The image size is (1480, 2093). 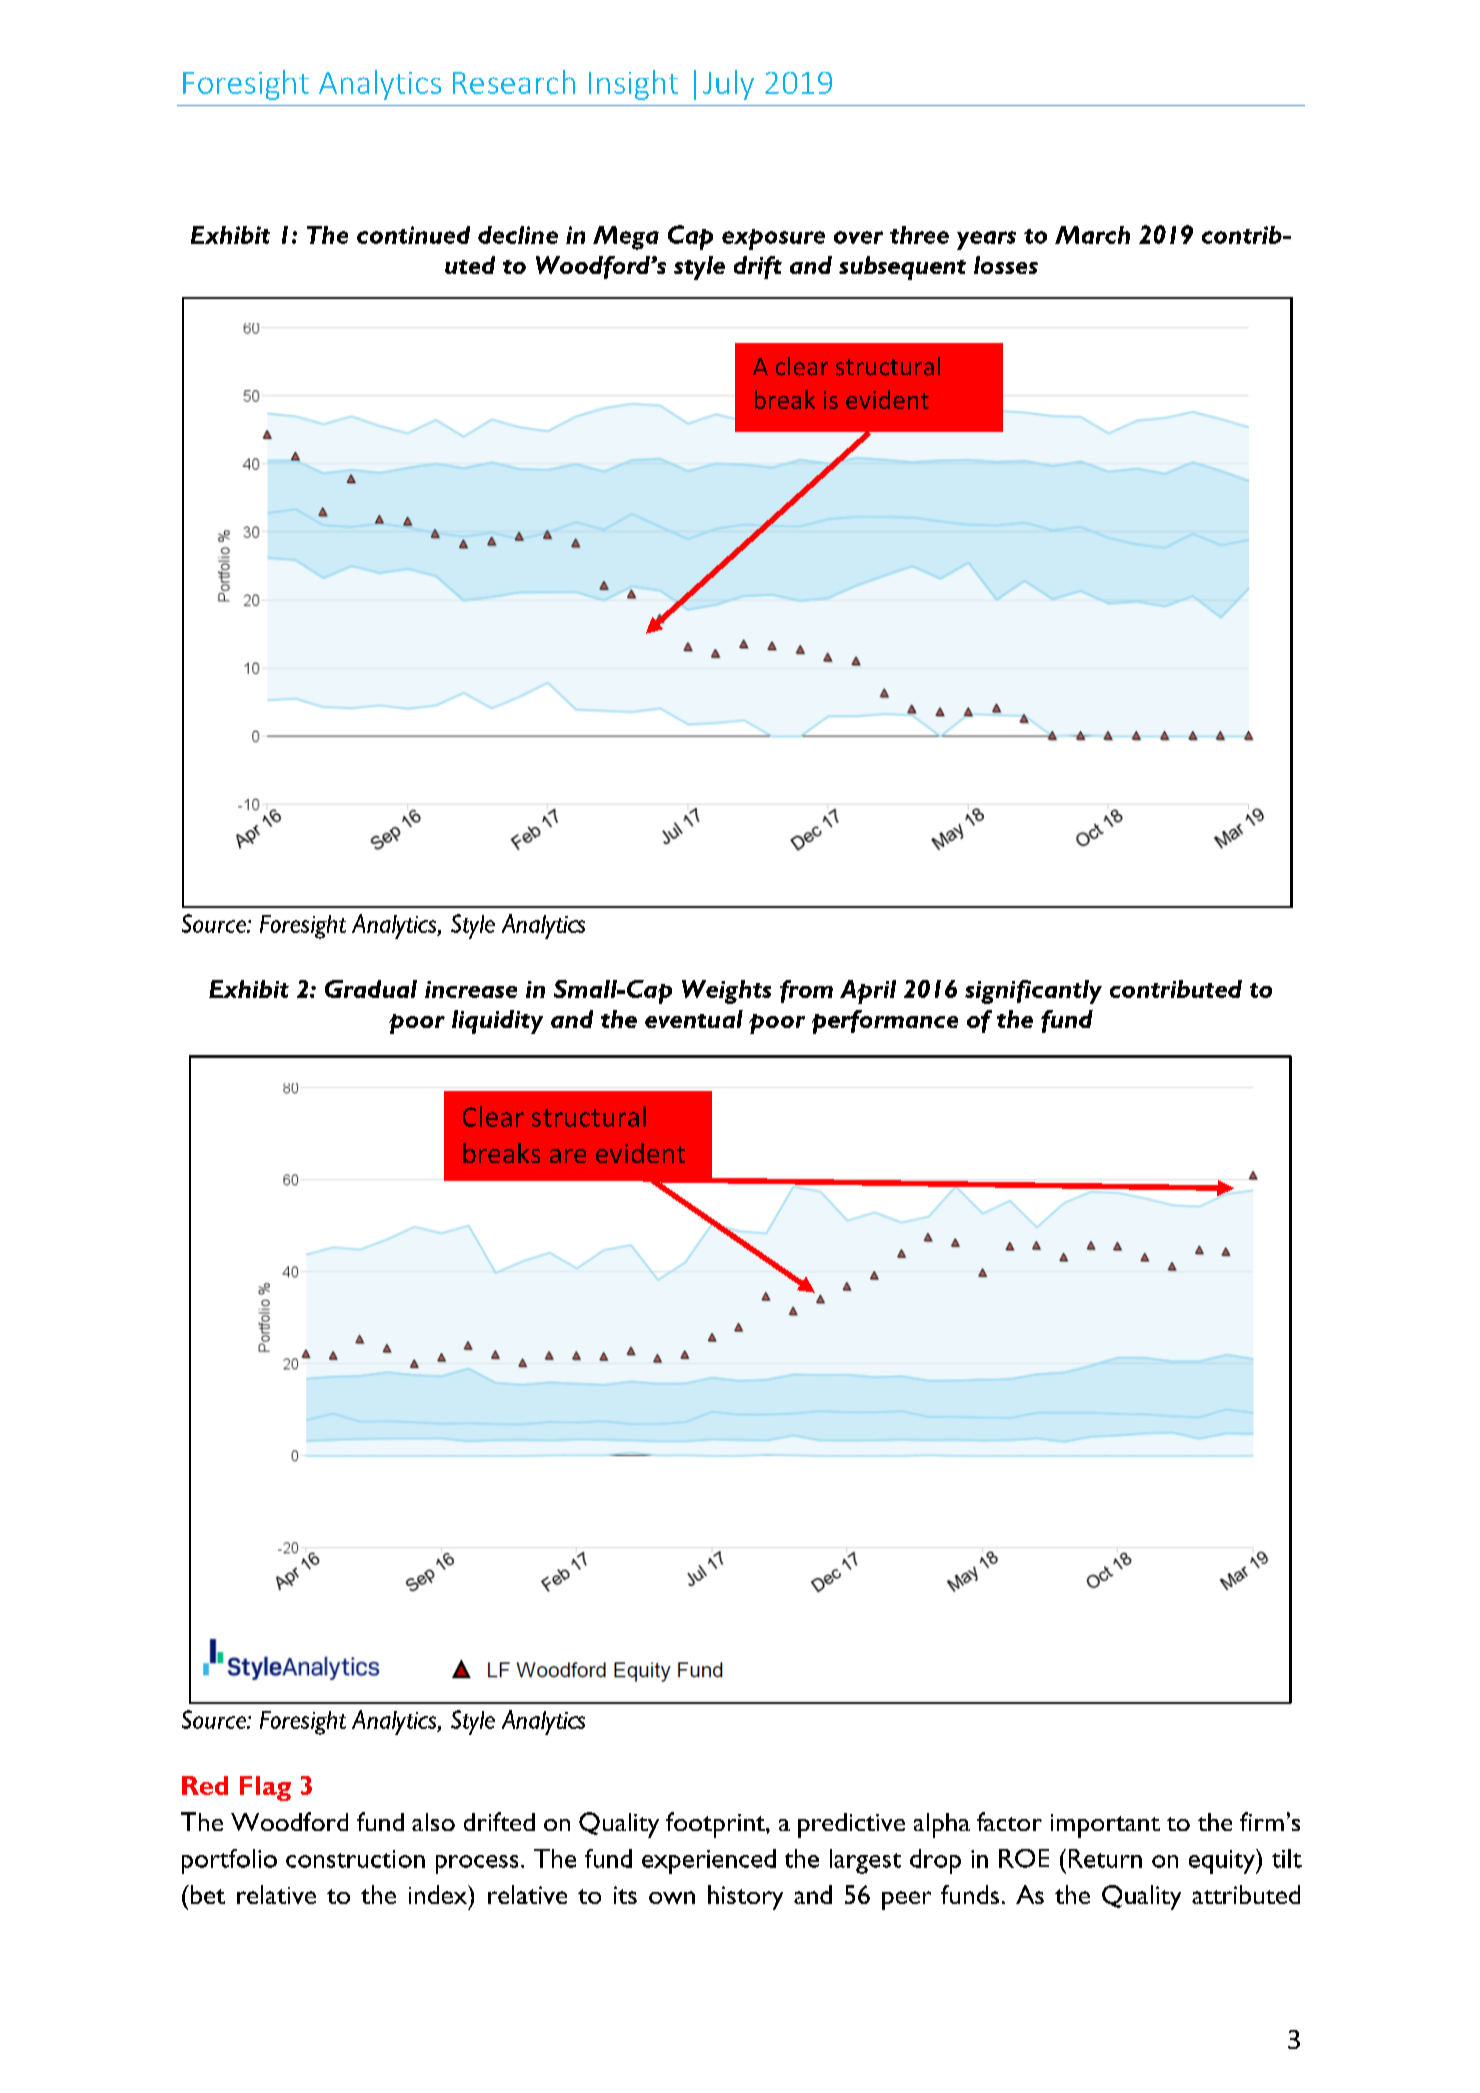 What do you see at coordinates (568, 1156) in the screenshot?
I see `are` at bounding box center [568, 1156].
